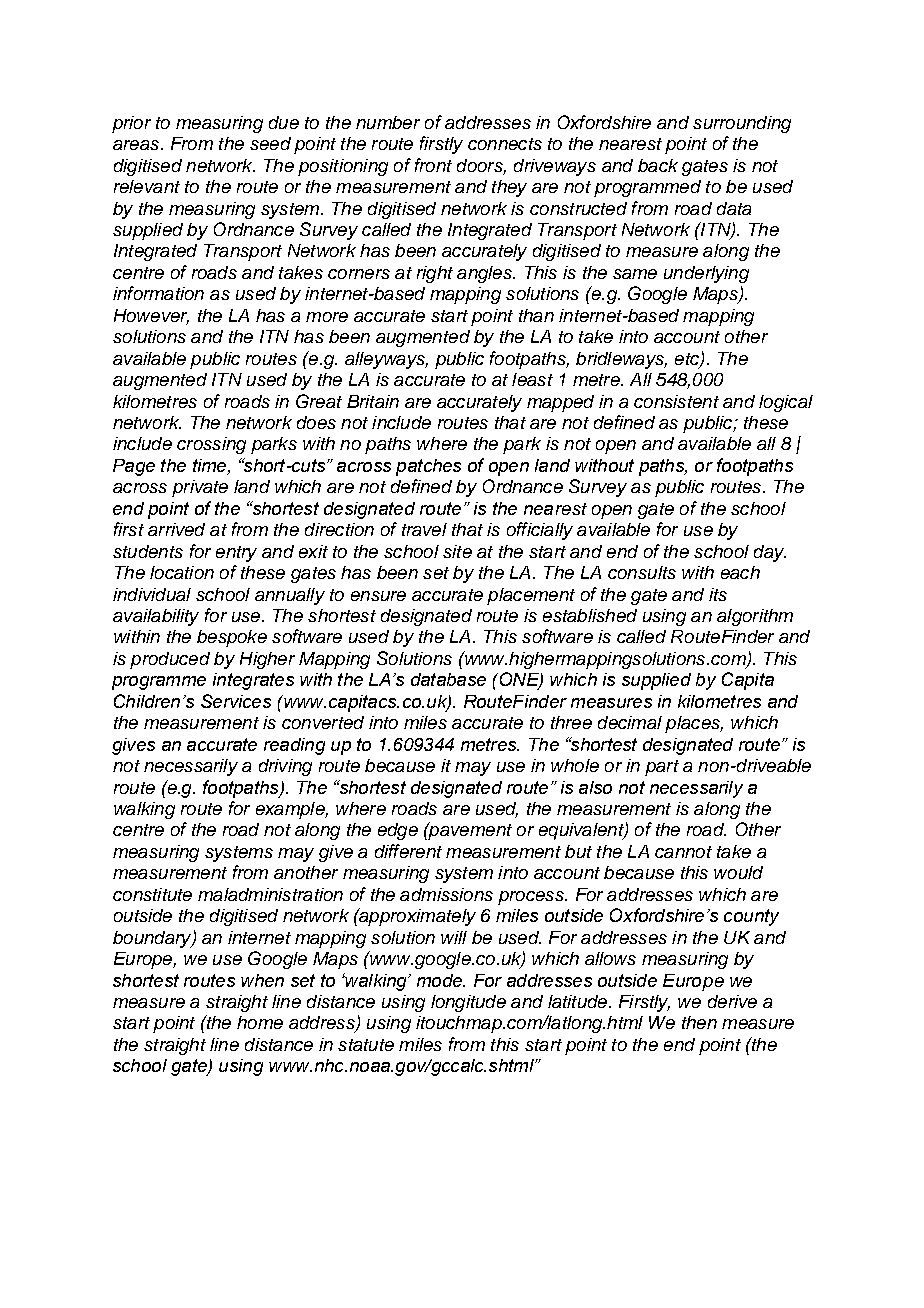  Describe the element at coordinates (718, 594) in the screenshot. I see `its` at that location.
